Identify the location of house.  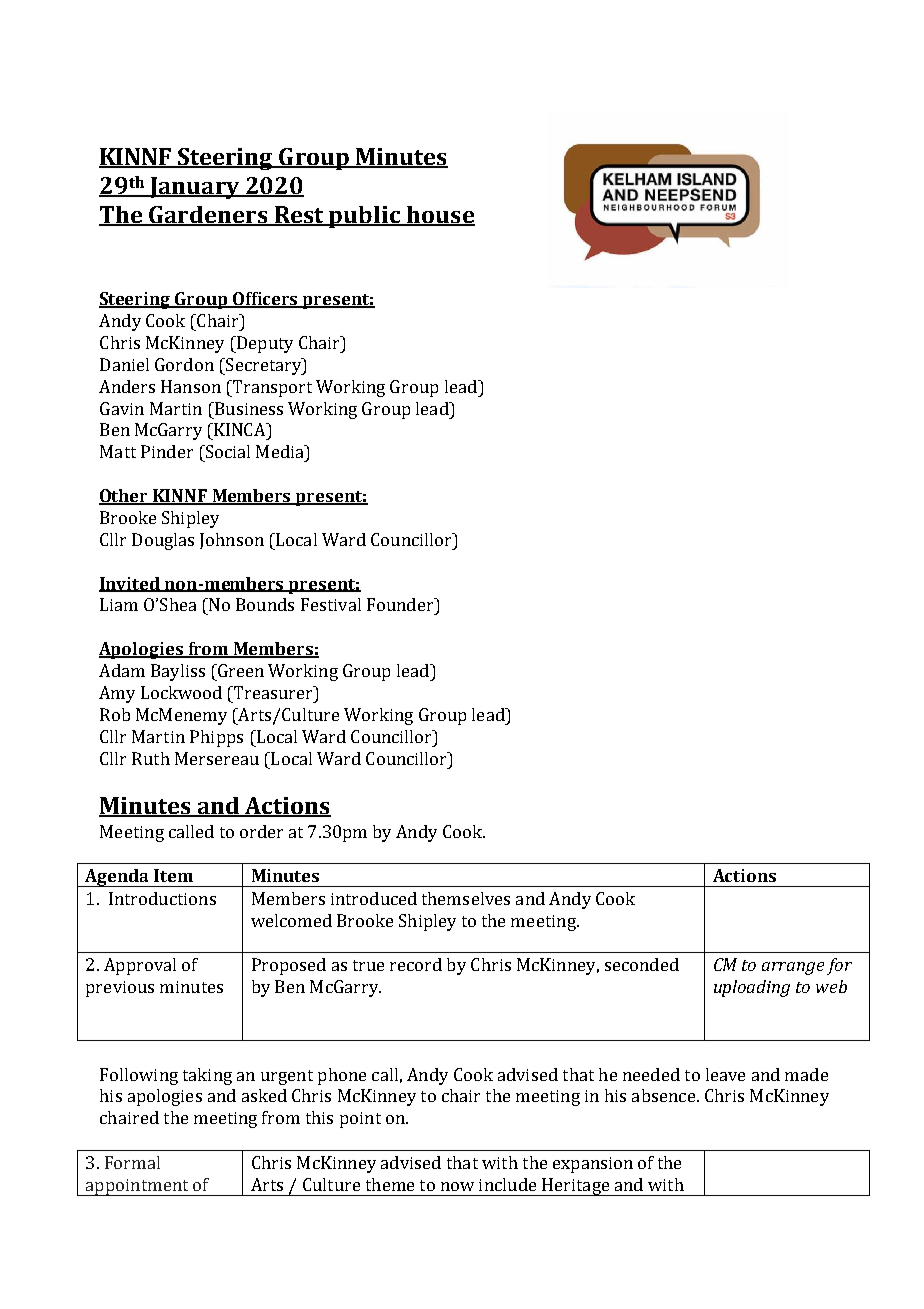
(440, 216).
